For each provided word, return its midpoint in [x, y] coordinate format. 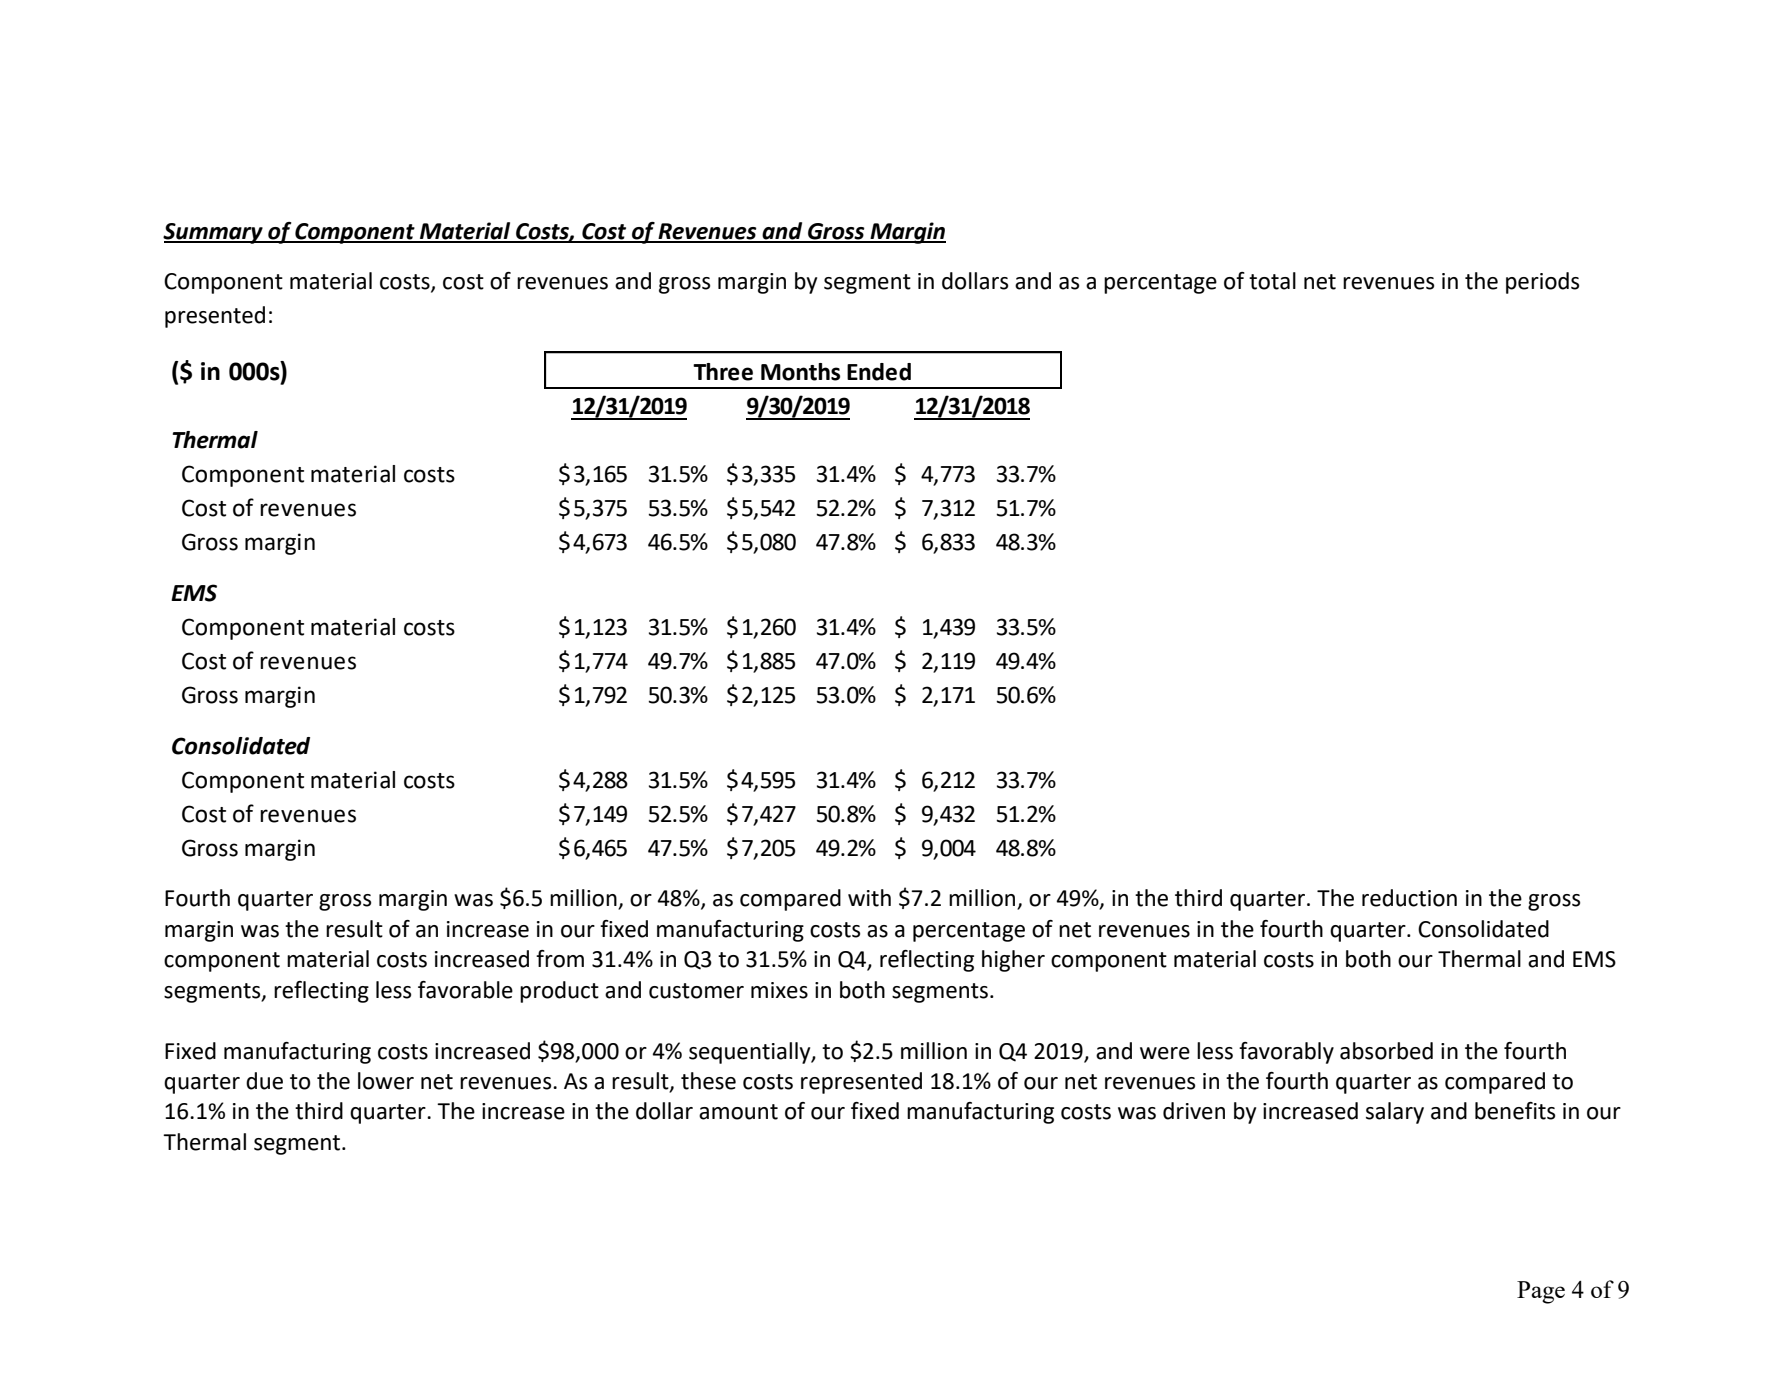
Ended [879, 372]
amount [738, 1112]
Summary [214, 233]
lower [386, 1081]
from [560, 959]
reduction [1409, 898]
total [1272, 281]
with [869, 898]
